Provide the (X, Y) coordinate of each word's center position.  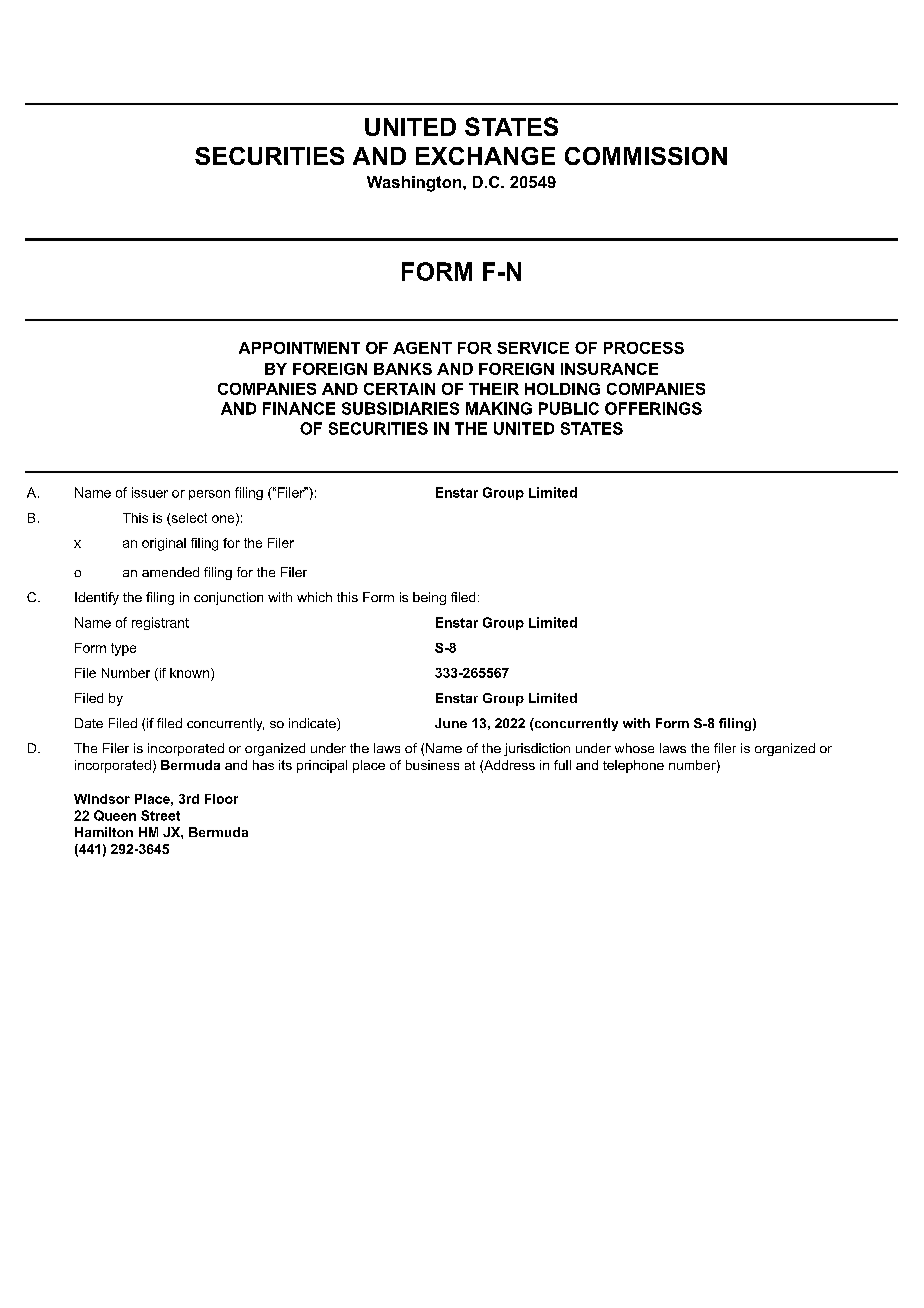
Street (160, 815)
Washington (414, 184)
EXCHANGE (485, 156)
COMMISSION (646, 156)
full (562, 765)
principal (322, 766)
